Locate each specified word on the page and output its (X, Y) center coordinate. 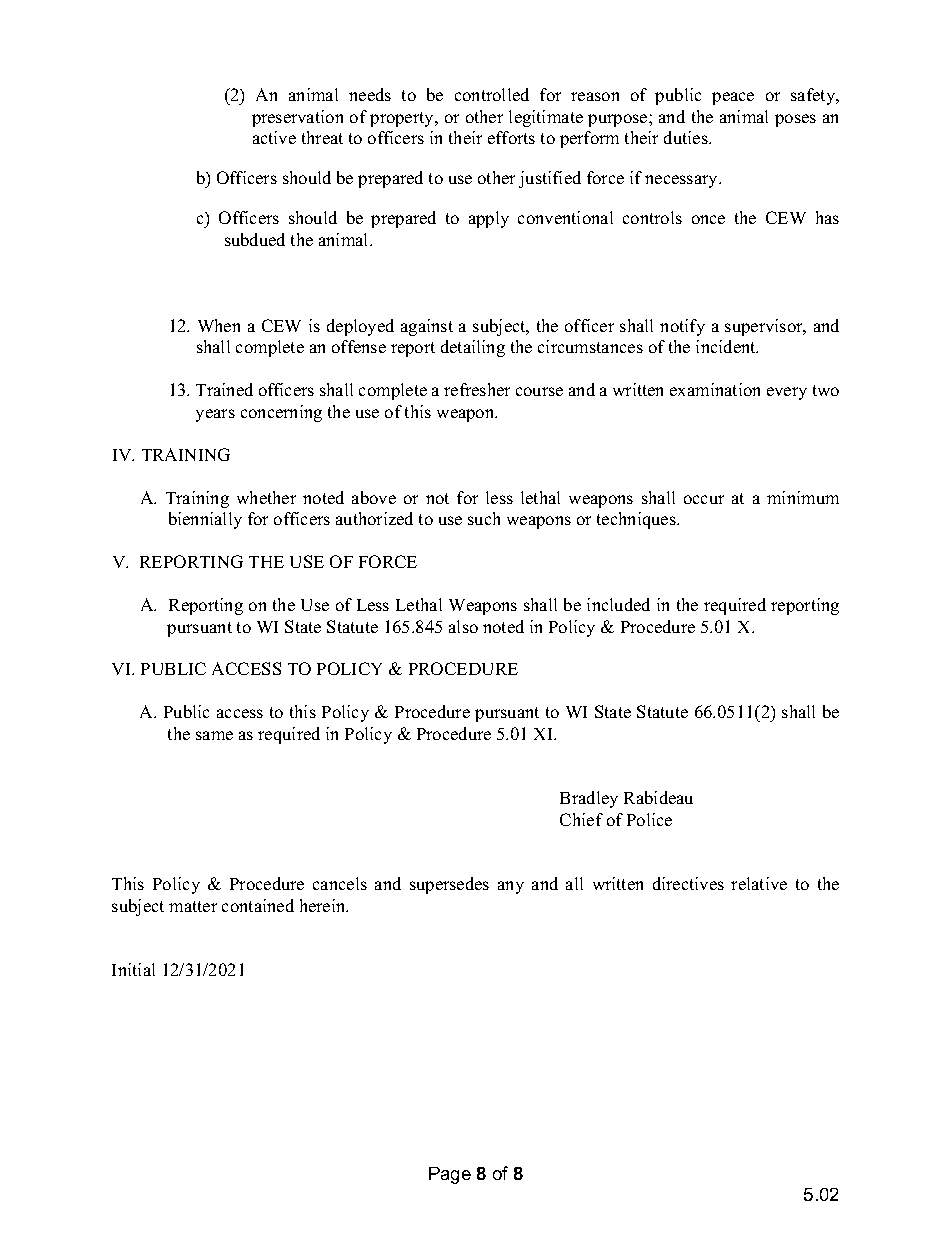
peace (733, 98)
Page (450, 1175)
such (484, 518)
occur (704, 499)
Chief (581, 819)
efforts (511, 137)
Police (649, 819)
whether (266, 497)
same (214, 735)
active (274, 137)
